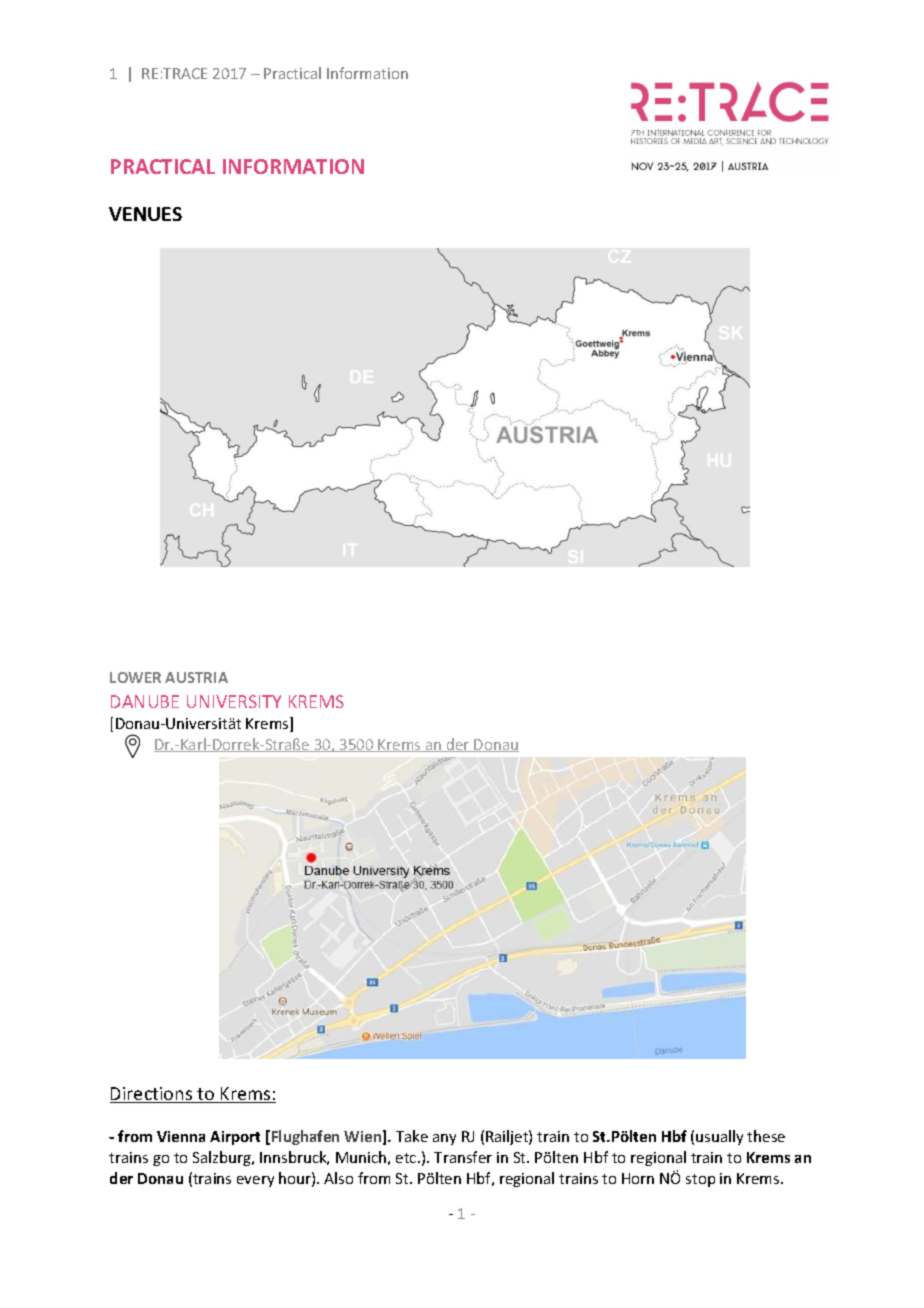 The height and width of the screenshot is (1308, 924). I want to click on VENUES, so click(145, 214).
